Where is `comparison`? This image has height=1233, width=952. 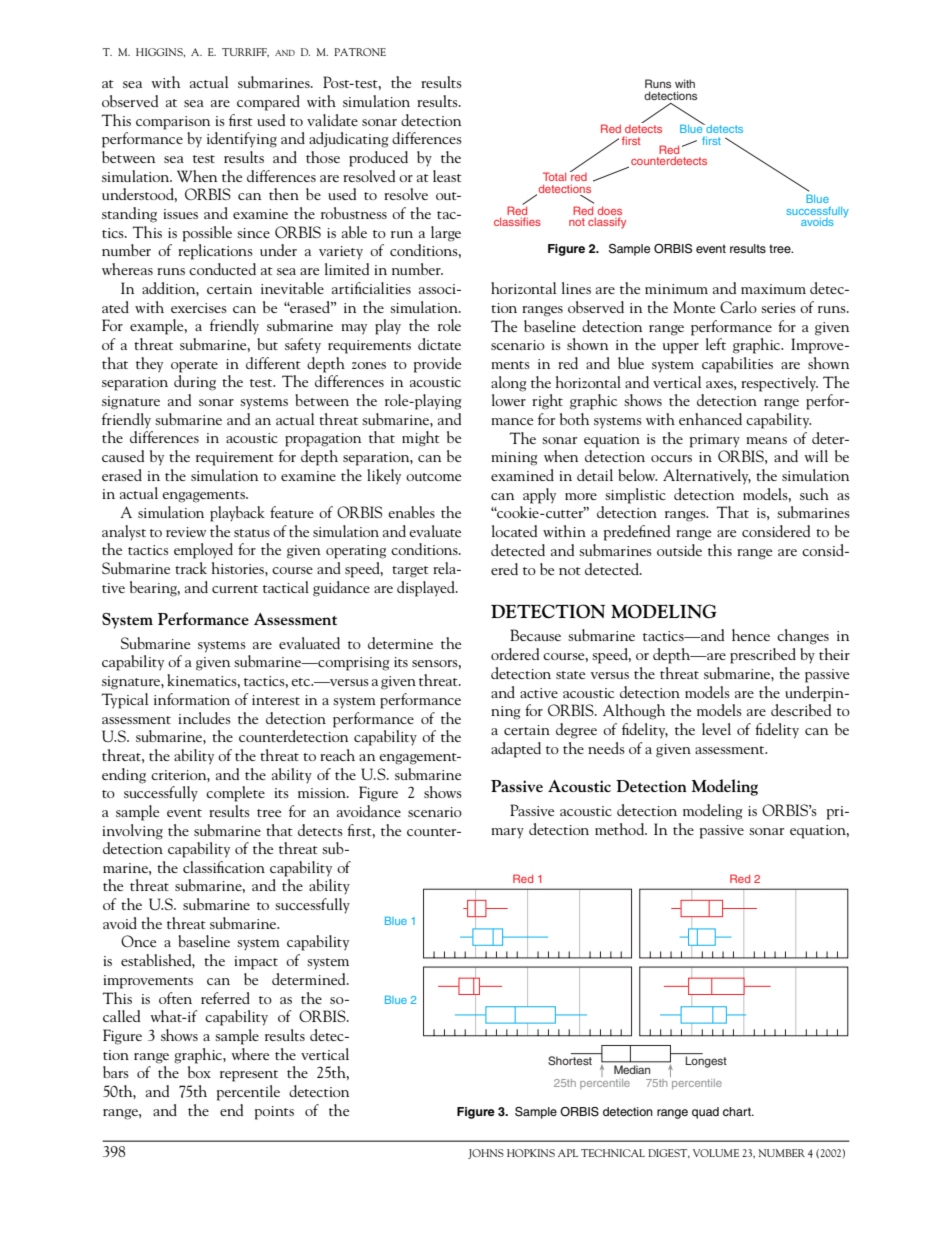 comparison is located at coordinates (173, 123).
